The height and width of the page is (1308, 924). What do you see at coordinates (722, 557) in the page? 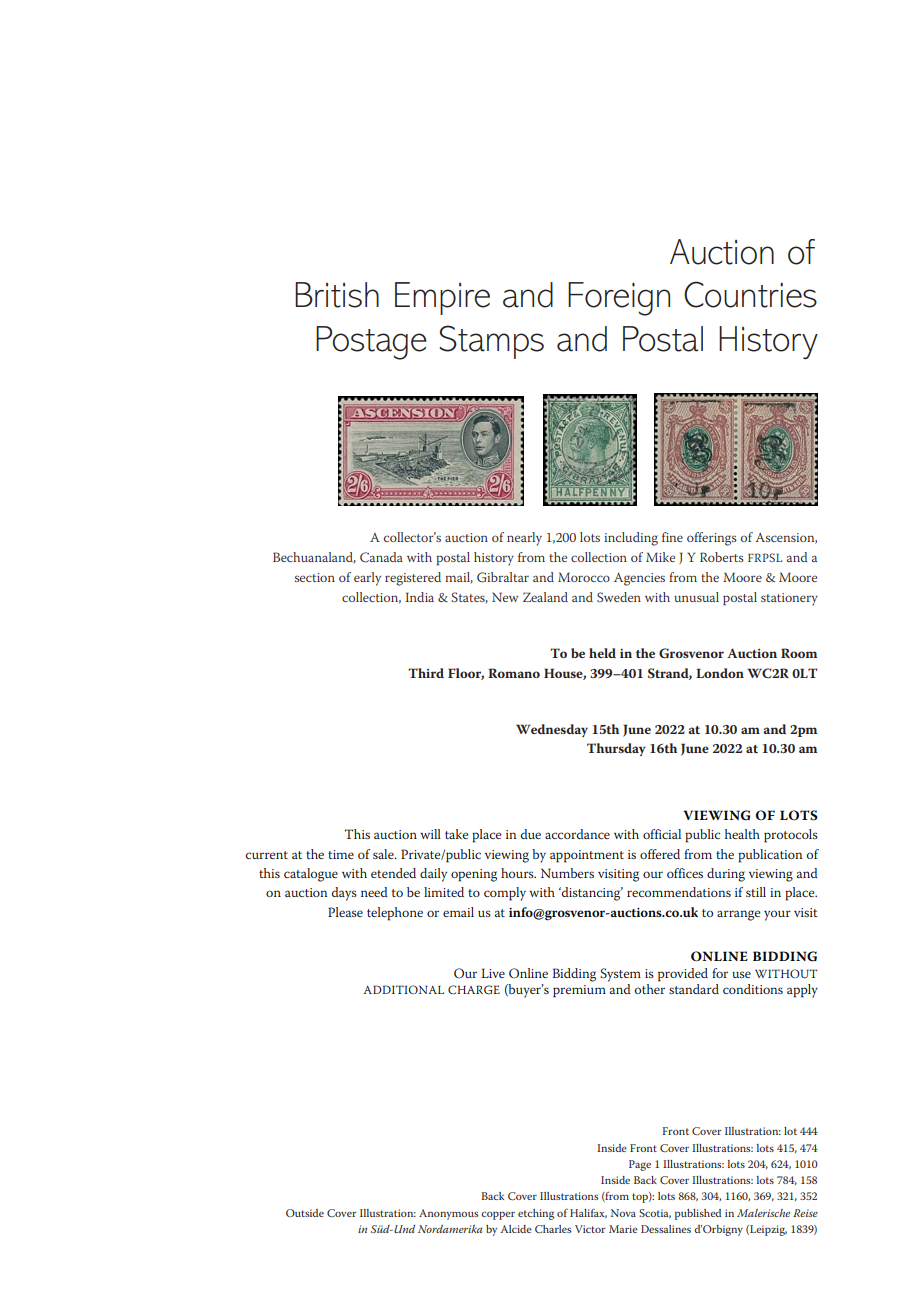
I see `Roberts` at bounding box center [722, 557].
